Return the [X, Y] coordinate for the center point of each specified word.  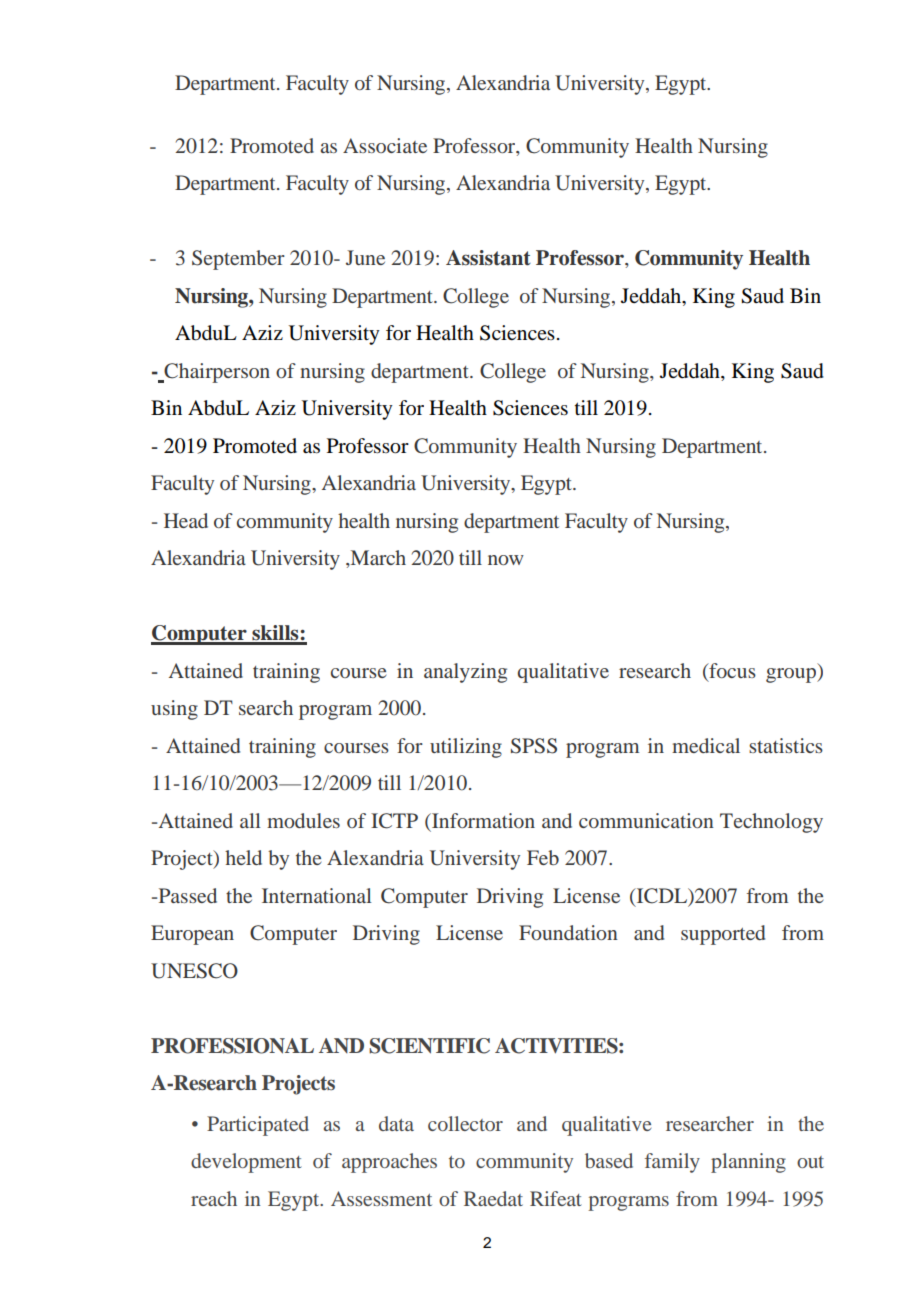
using [174, 710]
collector [465, 1123]
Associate [385, 145]
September [238, 260]
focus [731, 670]
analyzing [465, 673]
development [246, 1163]
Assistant [488, 258]
